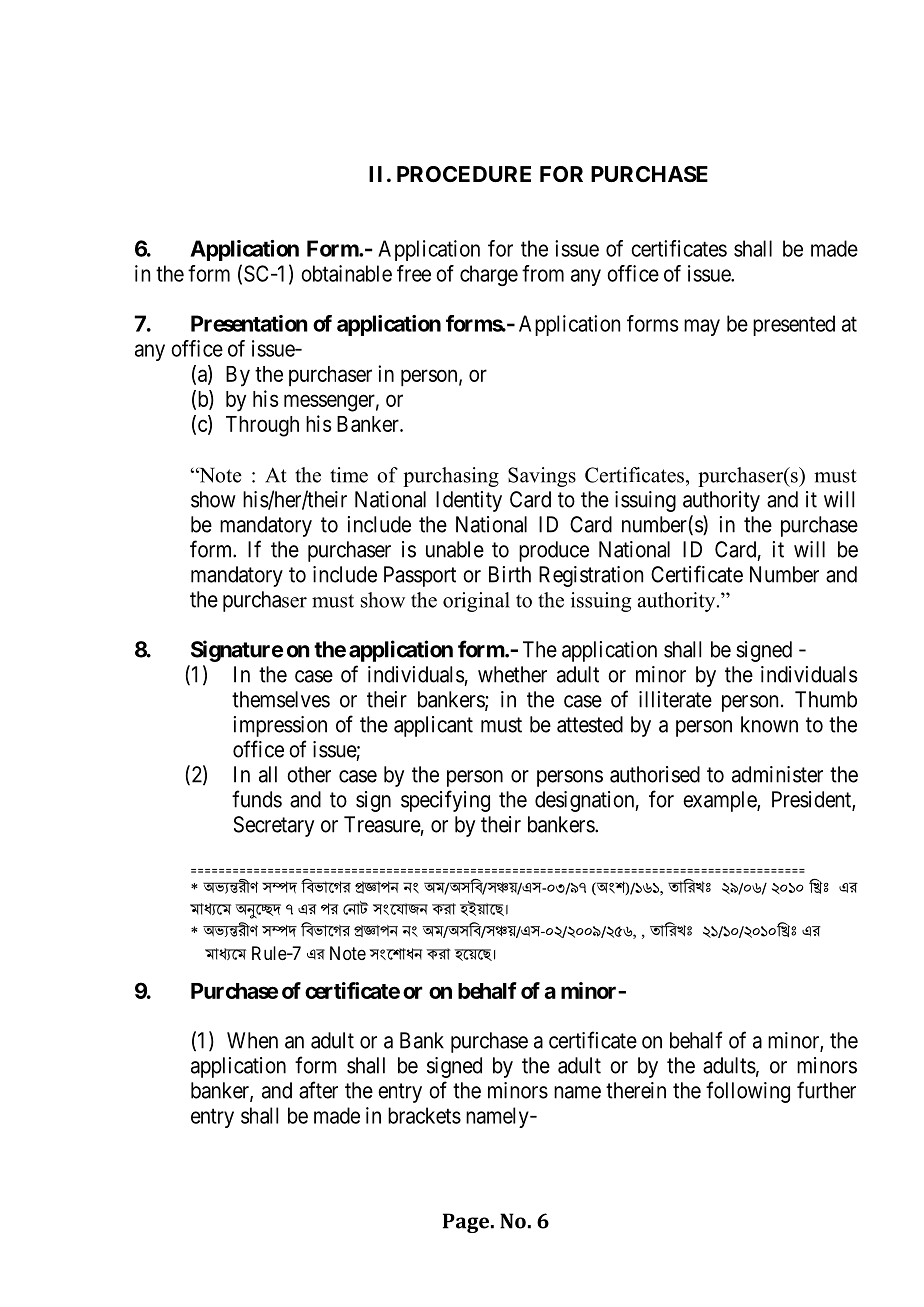 This screenshot has height=1307, width=924. What do you see at coordinates (281, 699) in the screenshot?
I see `themselves` at bounding box center [281, 699].
